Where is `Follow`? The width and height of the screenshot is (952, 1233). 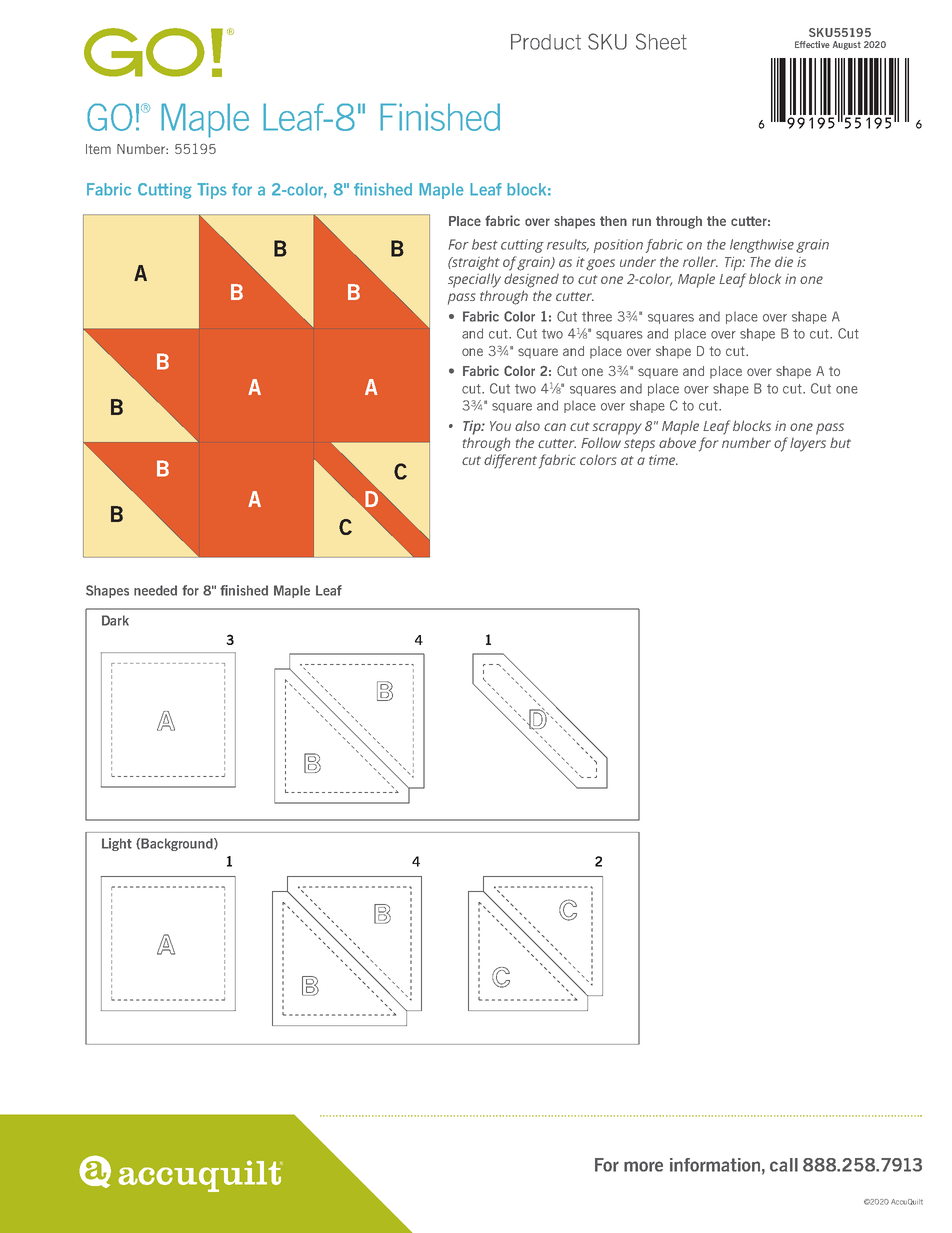 Follow is located at coordinates (601, 442).
